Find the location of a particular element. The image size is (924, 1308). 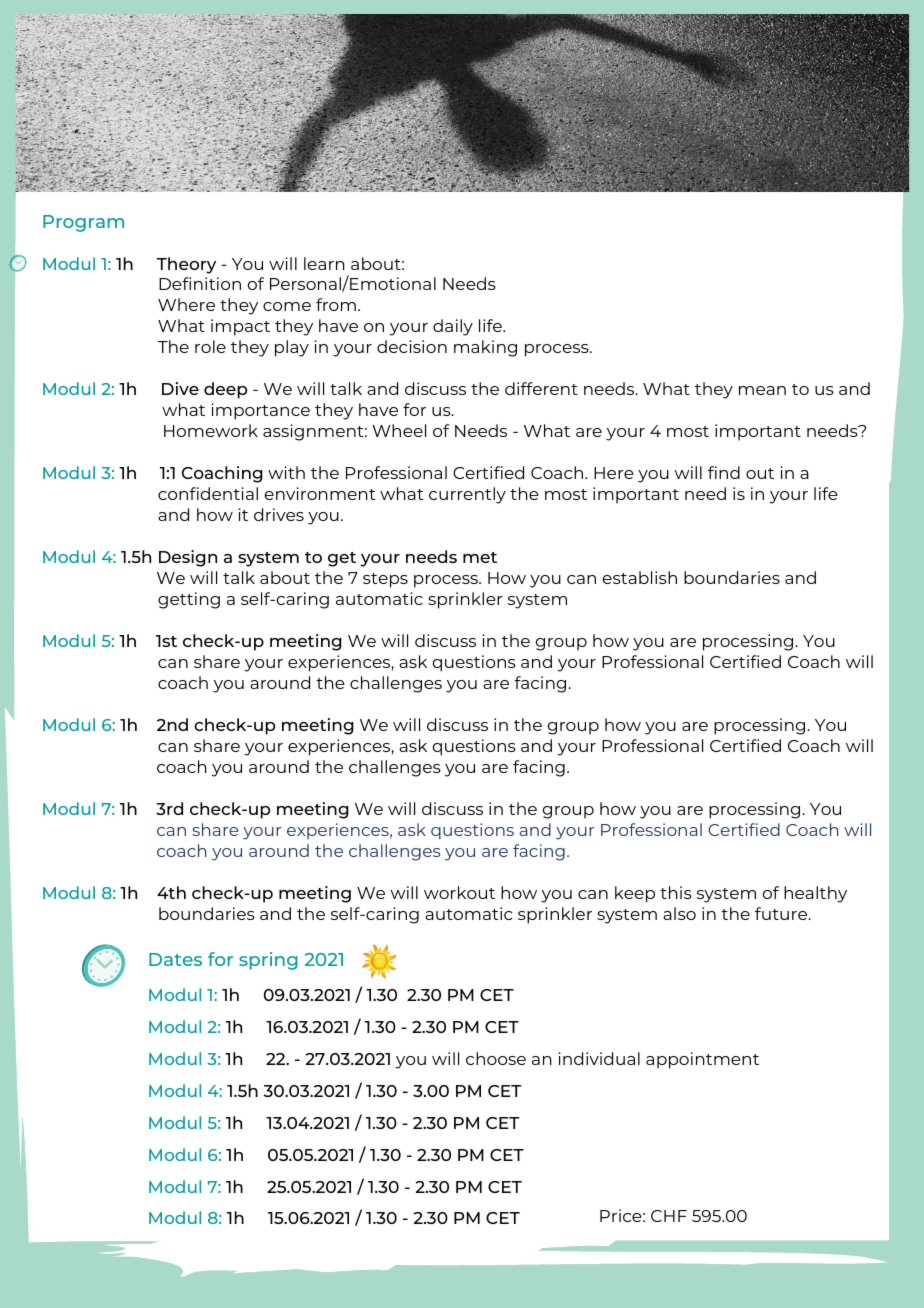

daily is located at coordinates (453, 327).
